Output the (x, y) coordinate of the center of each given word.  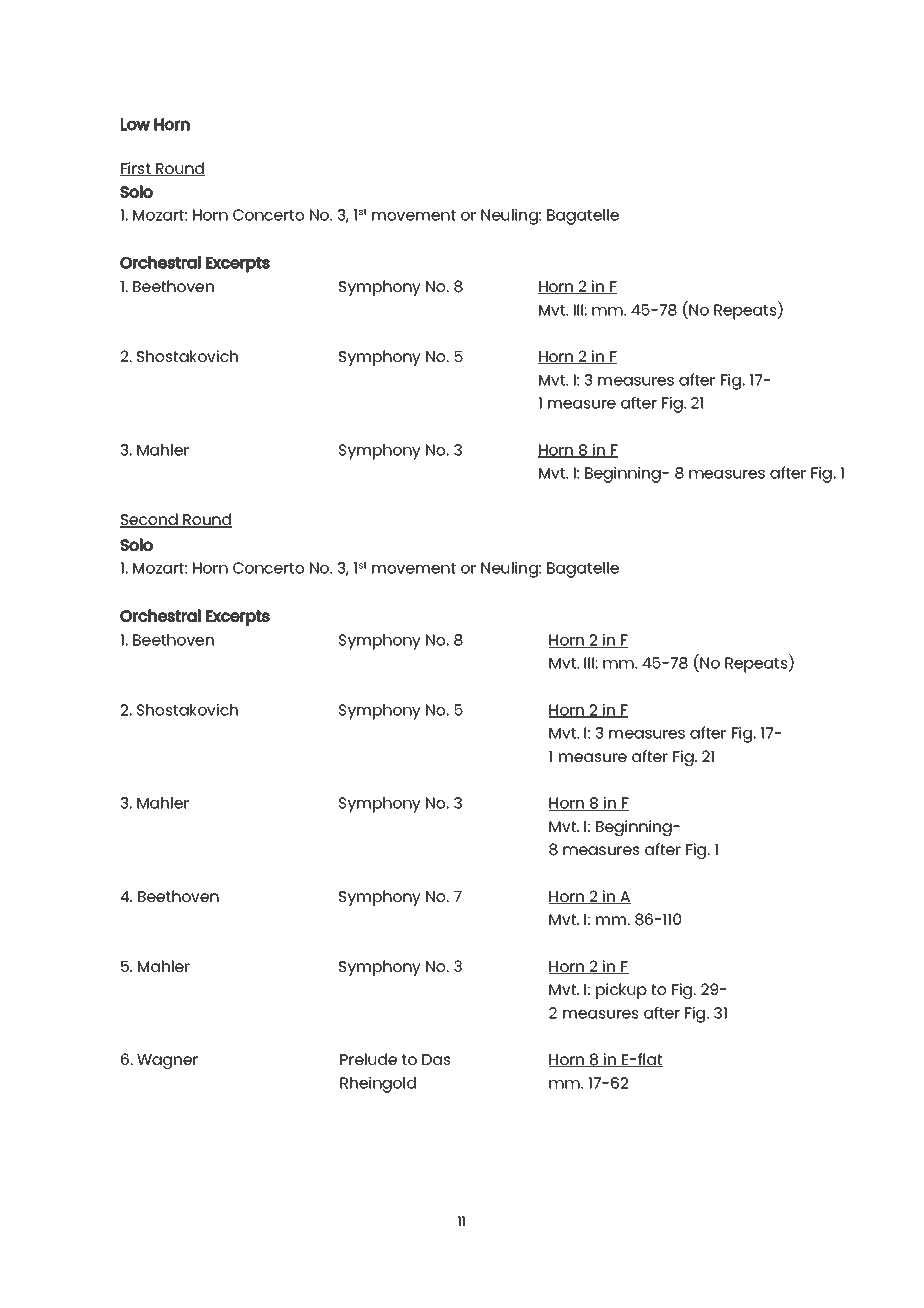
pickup (621, 991)
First (136, 169)
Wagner (167, 1061)
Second (150, 520)
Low (135, 124)
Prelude (368, 1059)
